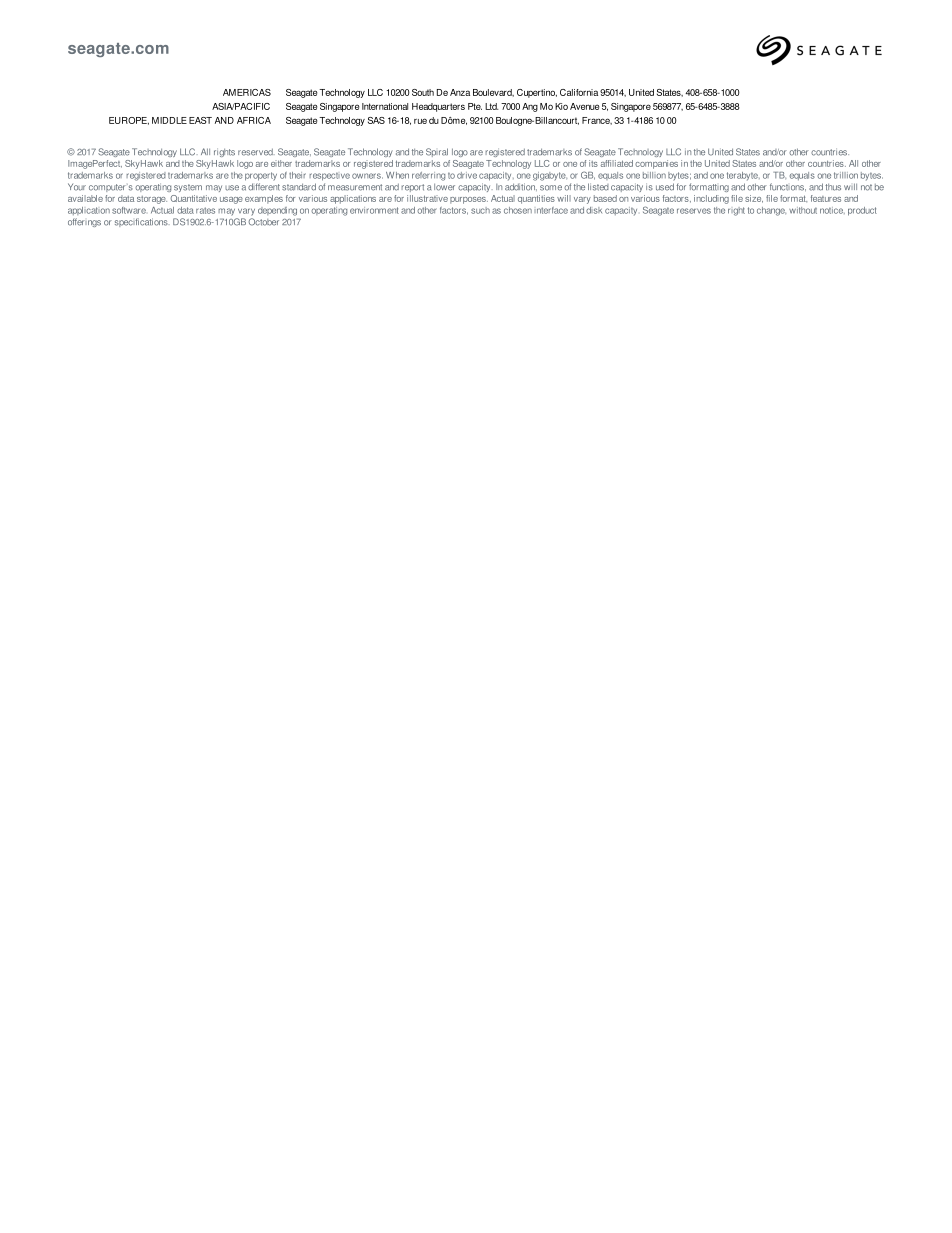  Describe the element at coordinates (142, 222) in the page. I see `specifications` at that location.
